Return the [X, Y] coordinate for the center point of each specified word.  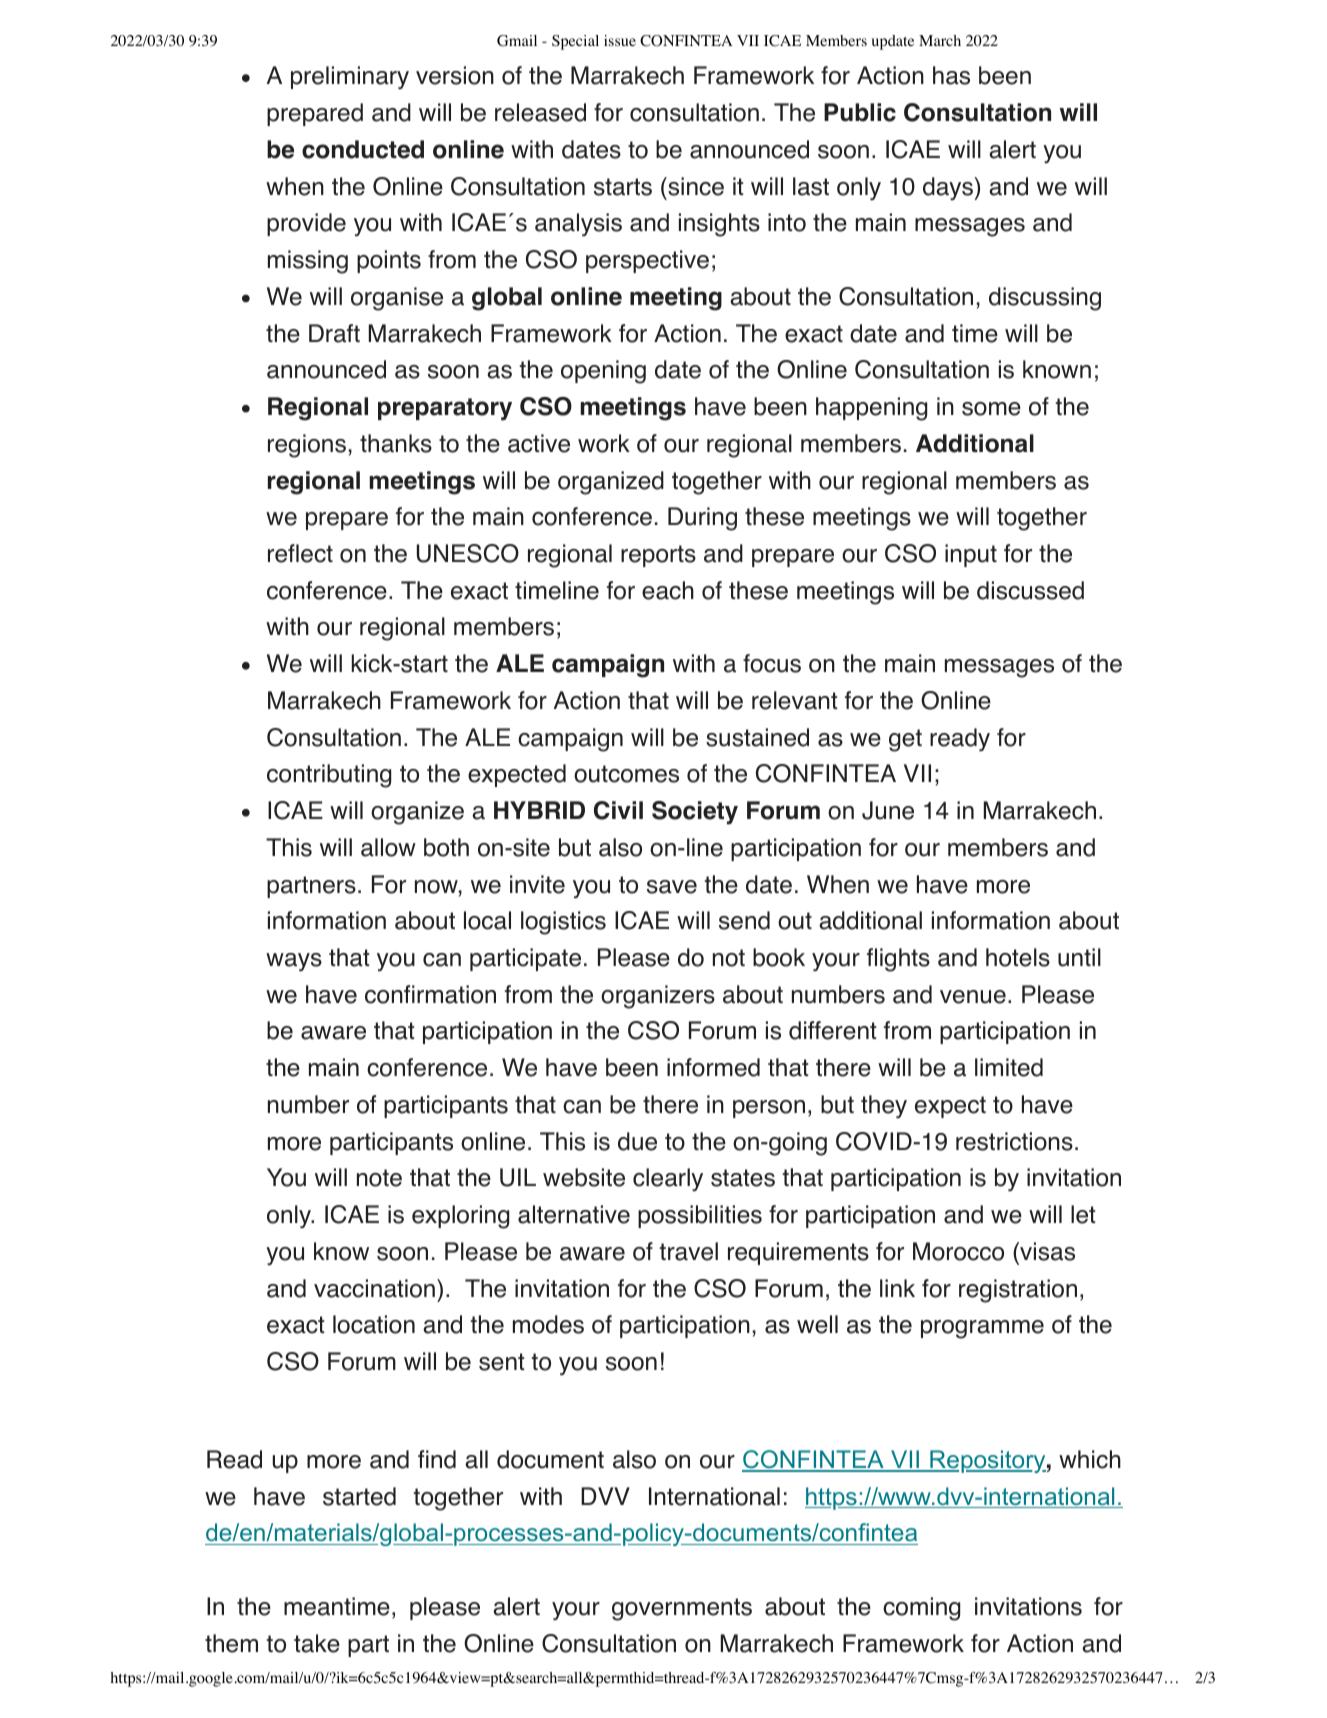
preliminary [350, 78]
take [317, 1643]
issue [620, 40]
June [888, 810]
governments [682, 1609]
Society [695, 813]
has [951, 75]
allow [388, 847]
